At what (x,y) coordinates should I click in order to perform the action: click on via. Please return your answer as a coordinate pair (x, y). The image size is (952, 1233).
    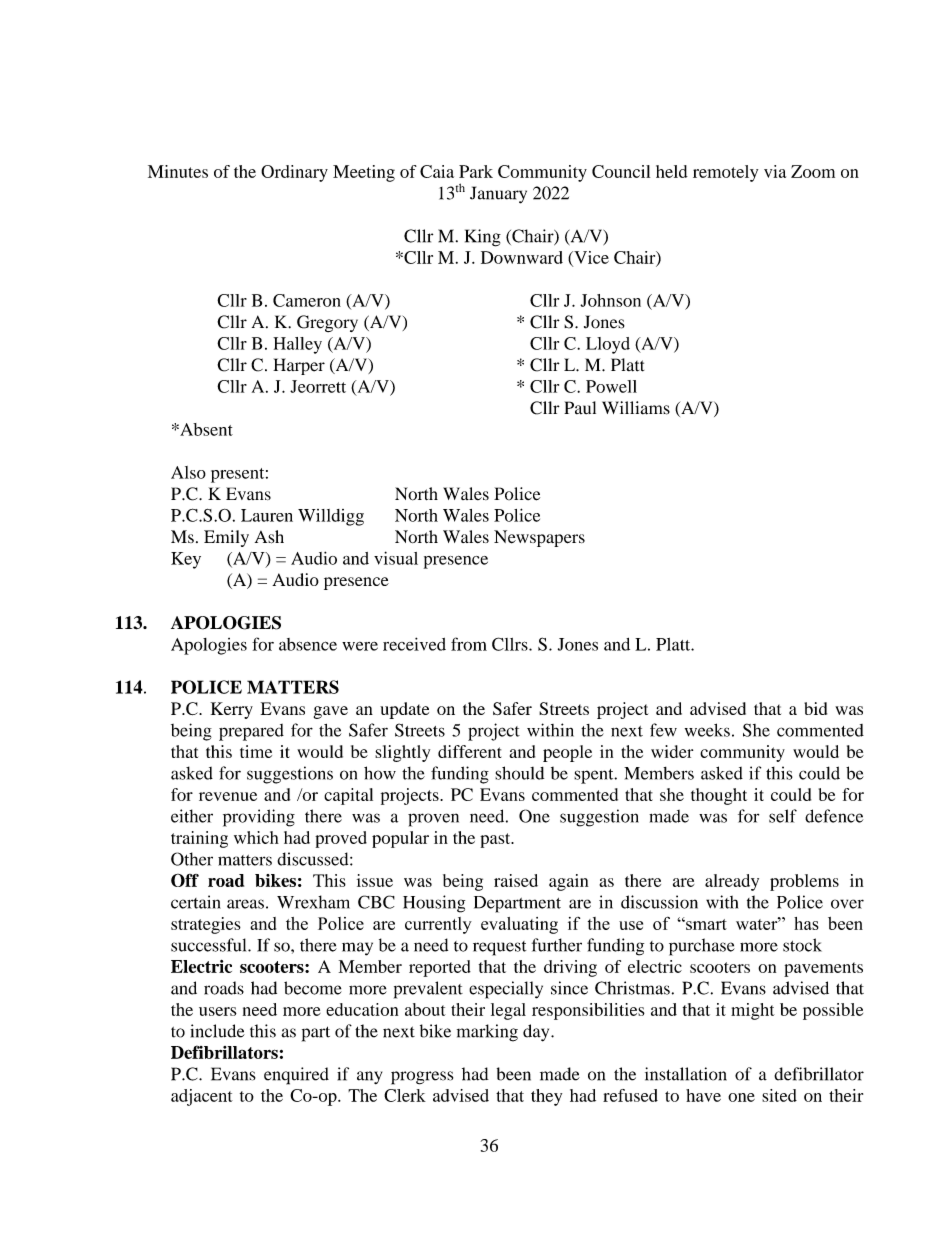
    Looking at the image, I should click on (775, 171).
